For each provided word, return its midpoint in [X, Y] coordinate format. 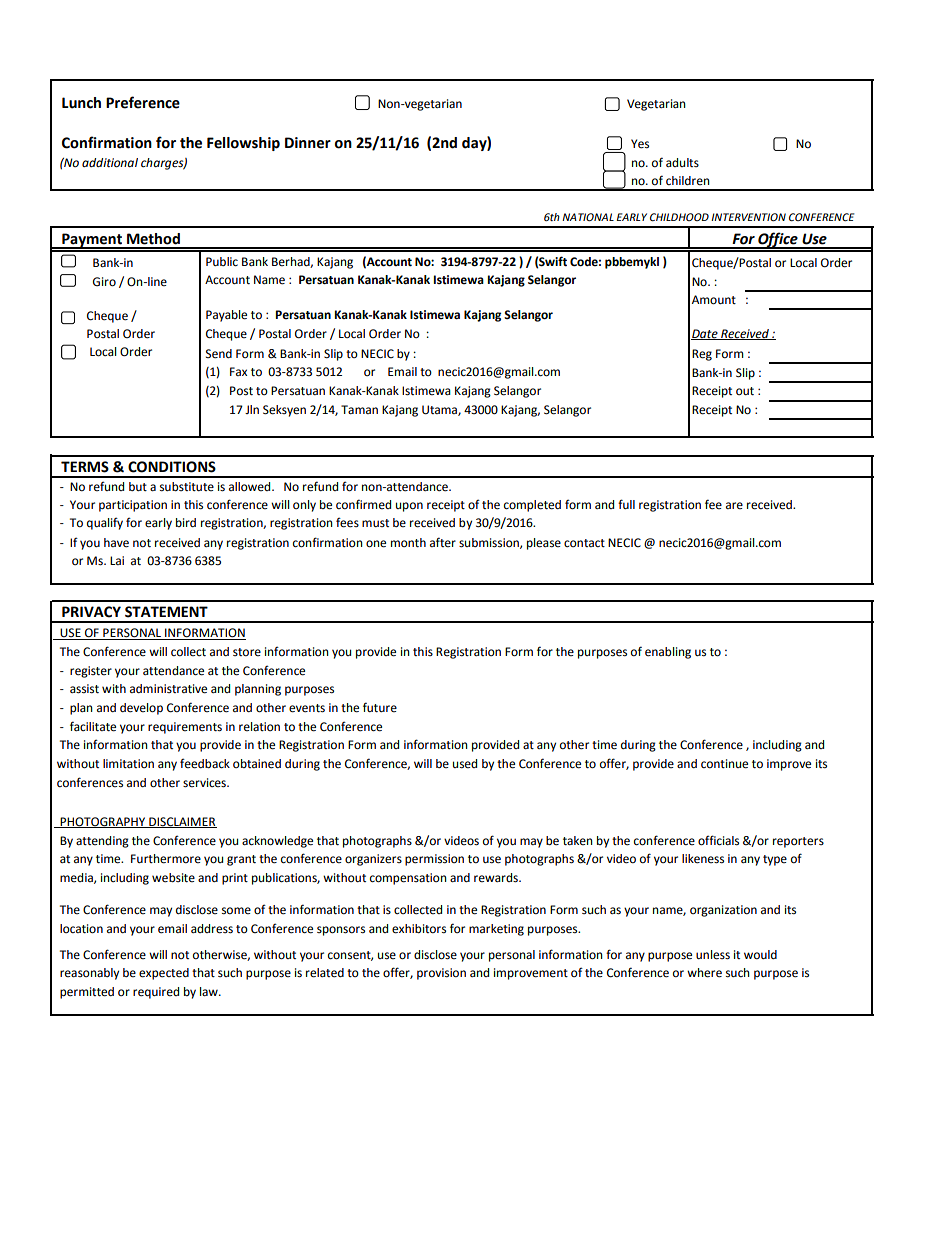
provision [441, 974]
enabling [668, 653]
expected [164, 974]
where [704, 973]
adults [682, 162]
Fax [238, 371]
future [380, 707]
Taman [359, 409]
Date [705, 334]
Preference [143, 102]
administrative [168, 689]
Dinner [308, 143]
